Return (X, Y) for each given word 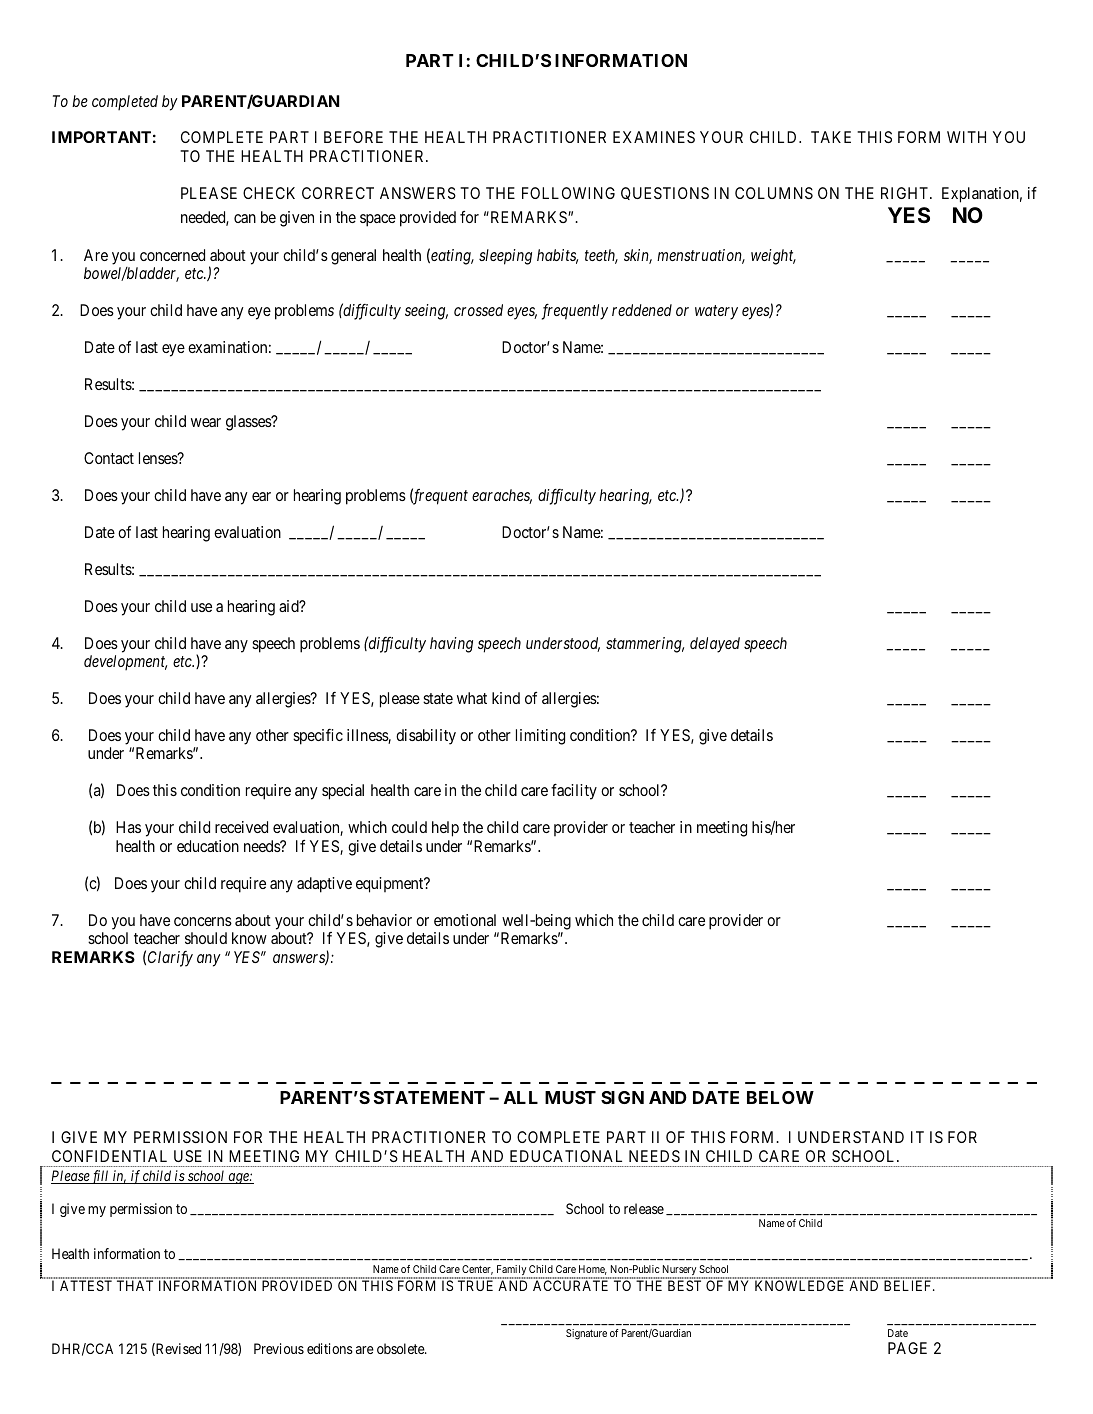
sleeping (505, 257)
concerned (172, 255)
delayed (715, 645)
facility (574, 792)
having (451, 645)
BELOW (780, 1097)
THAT (135, 1285)
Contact (109, 458)
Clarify (170, 959)
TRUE (475, 1285)
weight (773, 257)
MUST (570, 1097)
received (241, 827)
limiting (540, 737)
